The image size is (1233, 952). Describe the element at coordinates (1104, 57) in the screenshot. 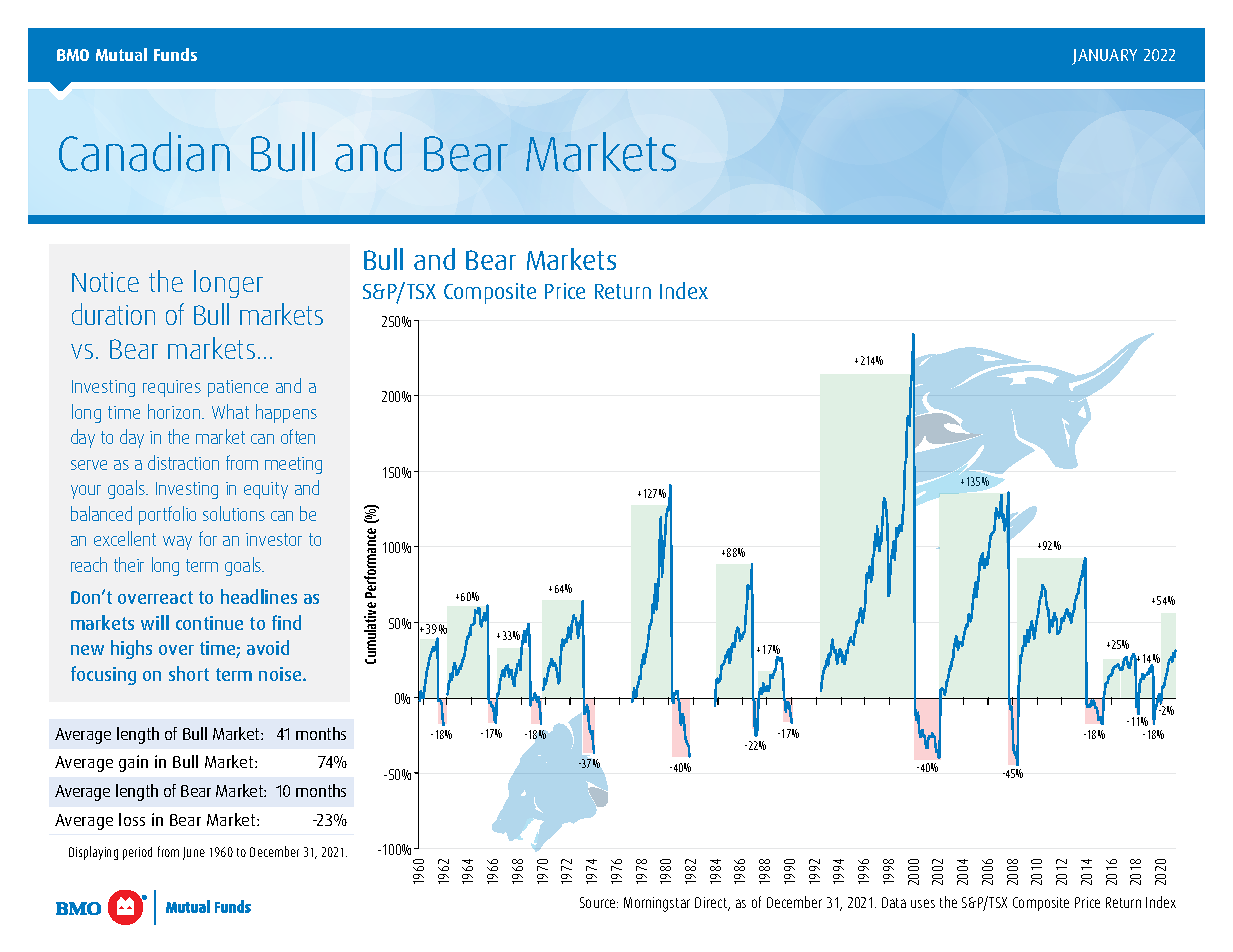

I see `JANUARY` at that location.
